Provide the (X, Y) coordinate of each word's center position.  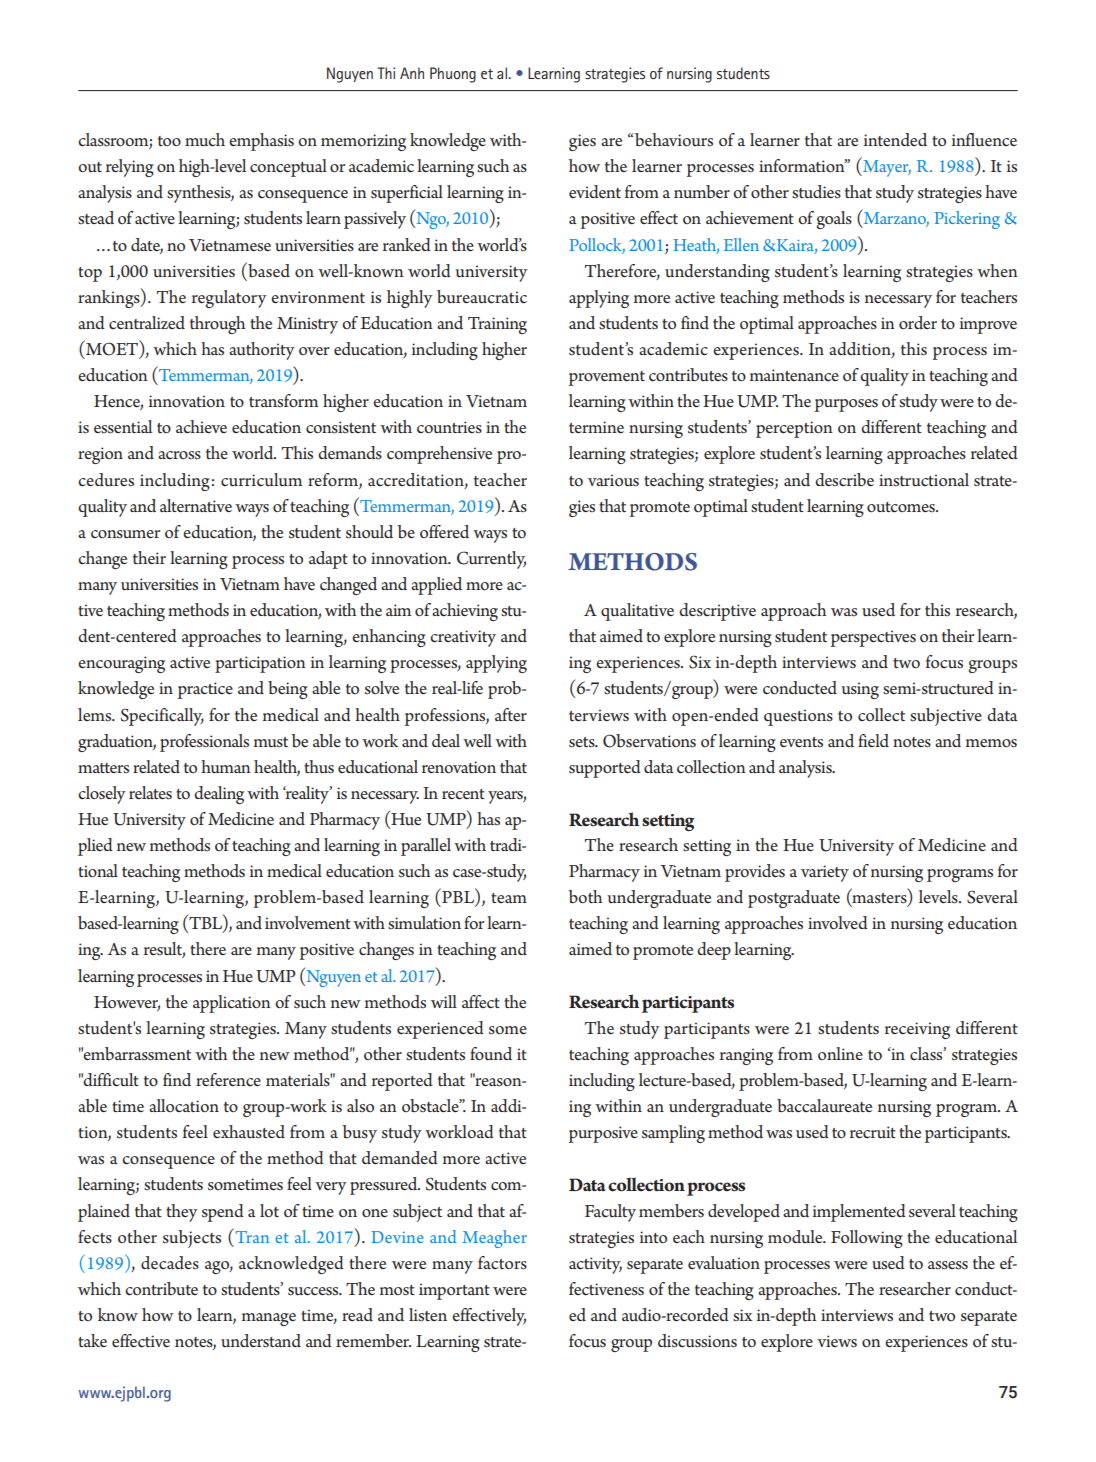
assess (948, 1265)
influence (984, 139)
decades (170, 1263)
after (511, 714)
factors (502, 1262)
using (860, 690)
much (205, 140)
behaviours (673, 140)
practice (205, 690)
